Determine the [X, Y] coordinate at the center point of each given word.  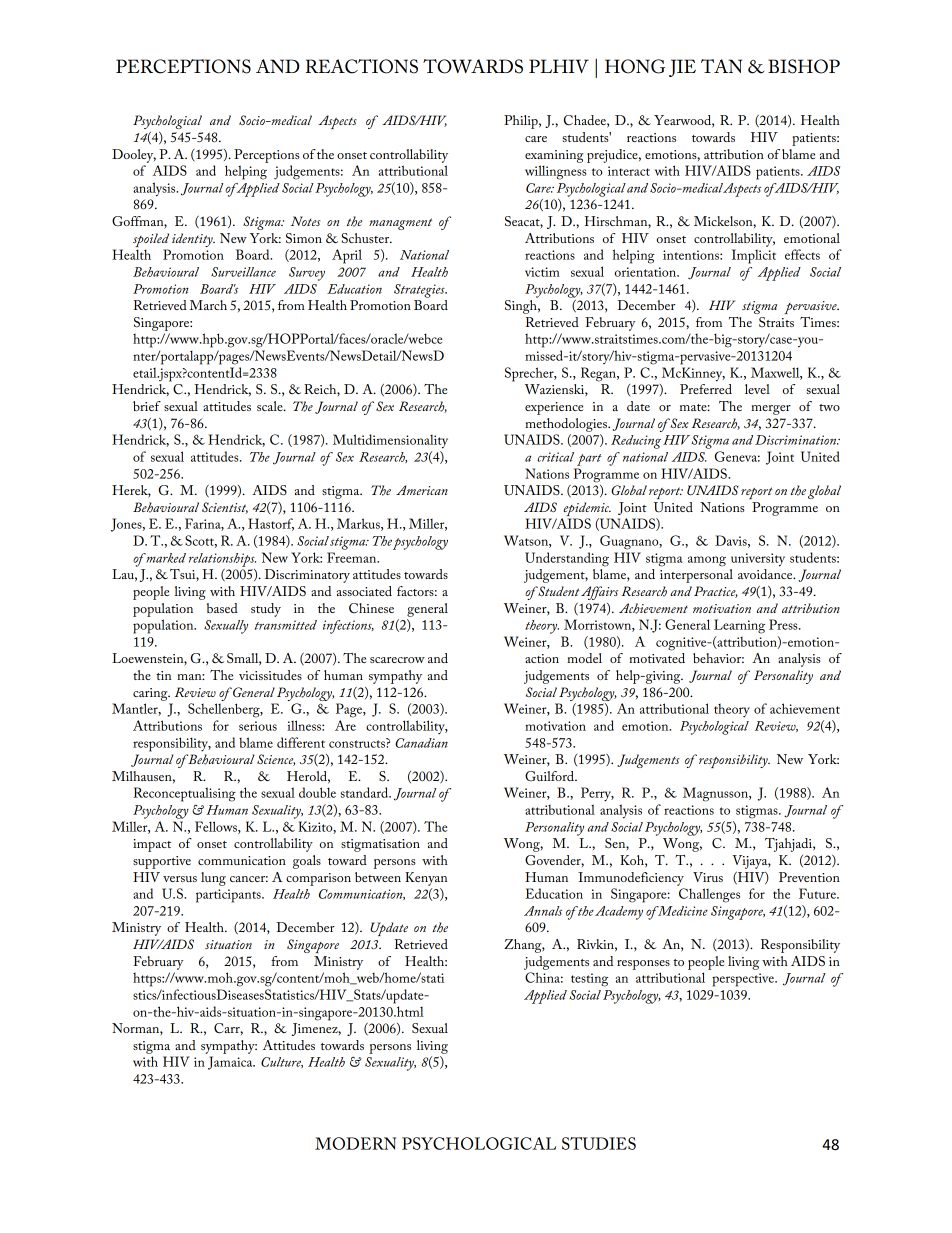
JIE [682, 68]
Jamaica [231, 1063]
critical [555, 457]
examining [554, 156]
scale [271, 406]
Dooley [134, 156]
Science [276, 760]
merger [771, 410]
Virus [708, 877]
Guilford [550, 776]
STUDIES [599, 1143]
